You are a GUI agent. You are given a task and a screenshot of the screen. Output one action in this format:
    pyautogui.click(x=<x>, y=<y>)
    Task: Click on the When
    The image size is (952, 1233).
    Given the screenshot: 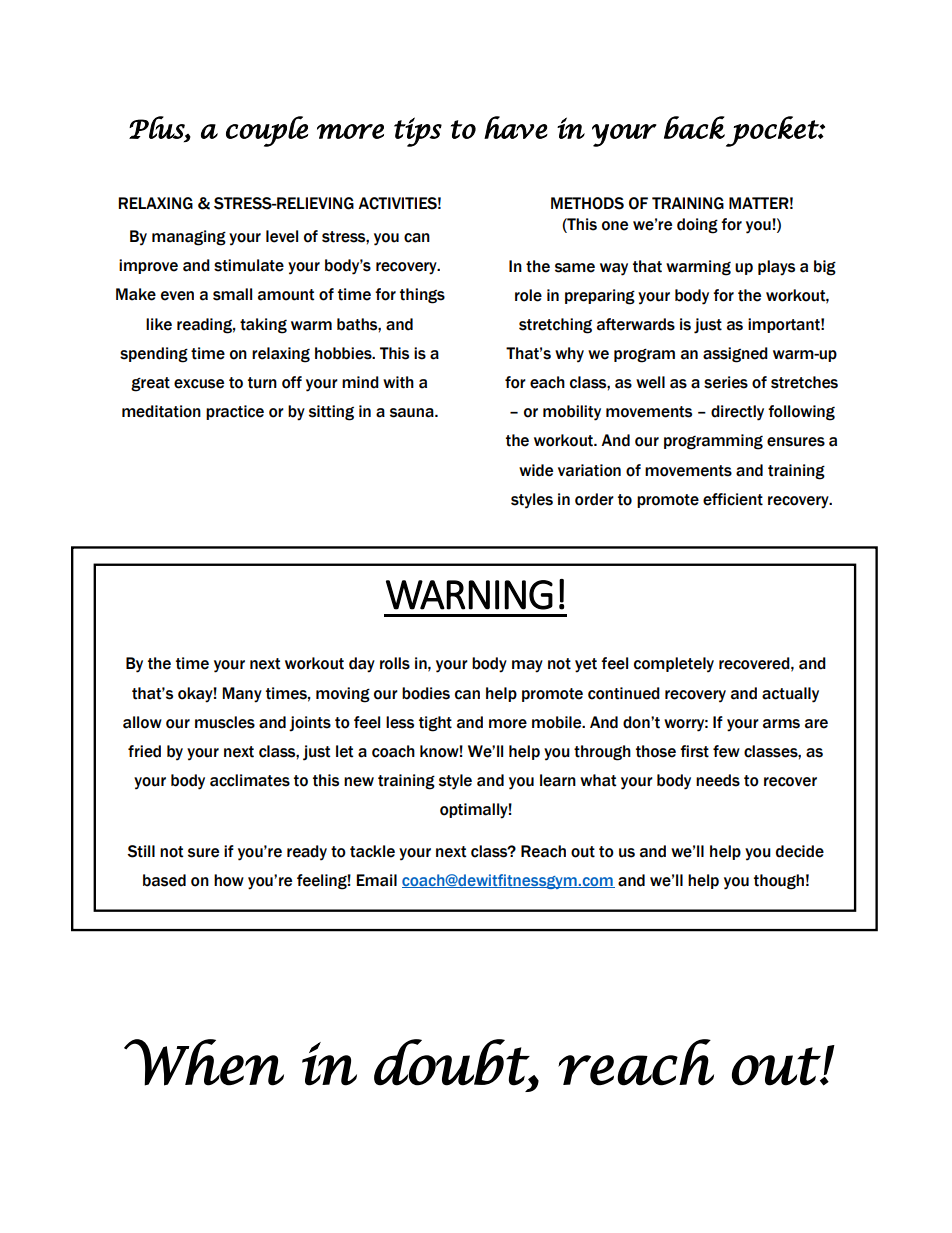 What is the action you would take?
    pyautogui.click(x=204, y=1062)
